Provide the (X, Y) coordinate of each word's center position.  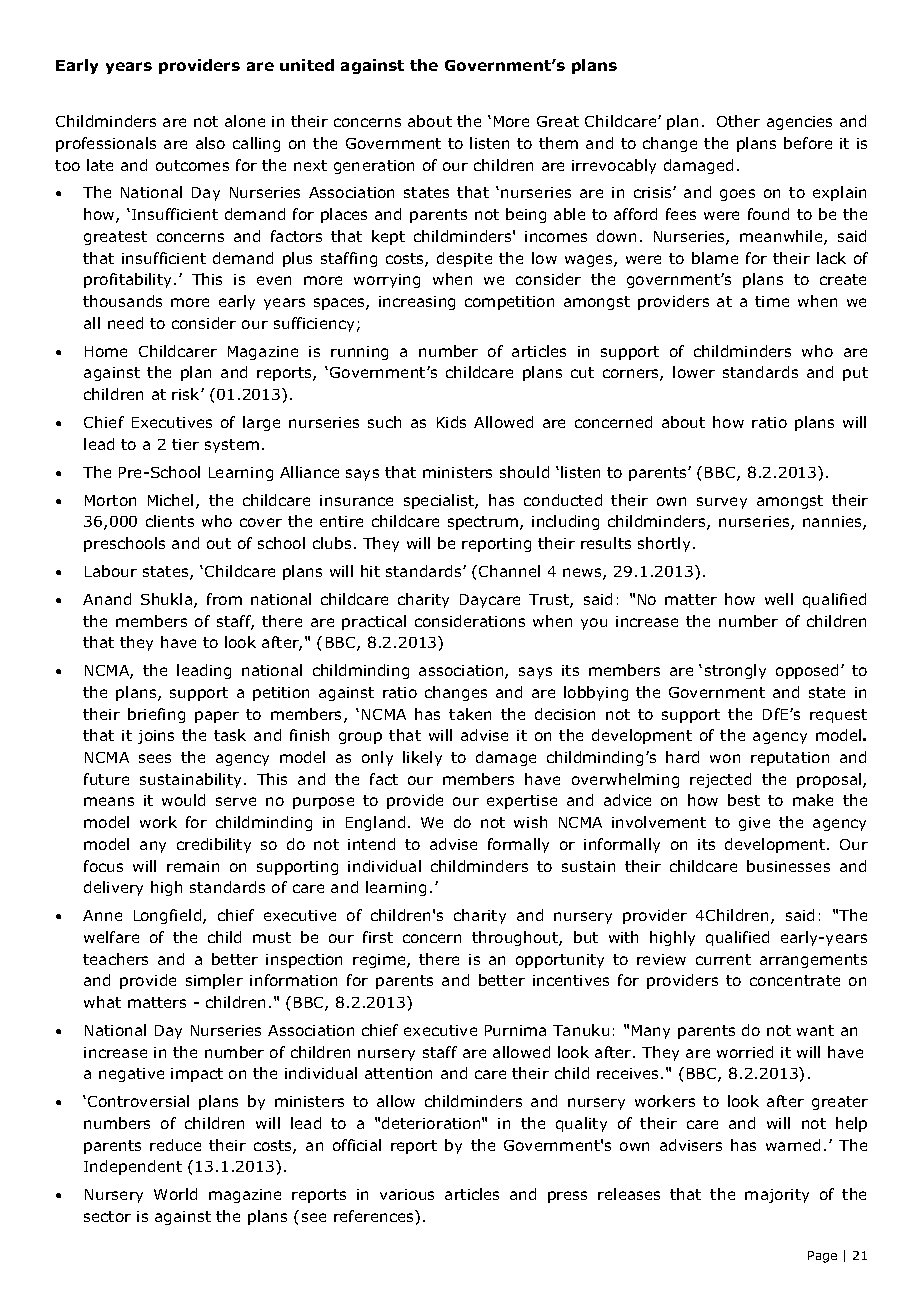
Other (738, 121)
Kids (451, 422)
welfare (111, 937)
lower (694, 372)
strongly (735, 671)
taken (470, 714)
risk (187, 394)
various (407, 1194)
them (558, 143)
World (175, 1194)
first (378, 937)
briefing (156, 715)
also (210, 143)
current (723, 959)
